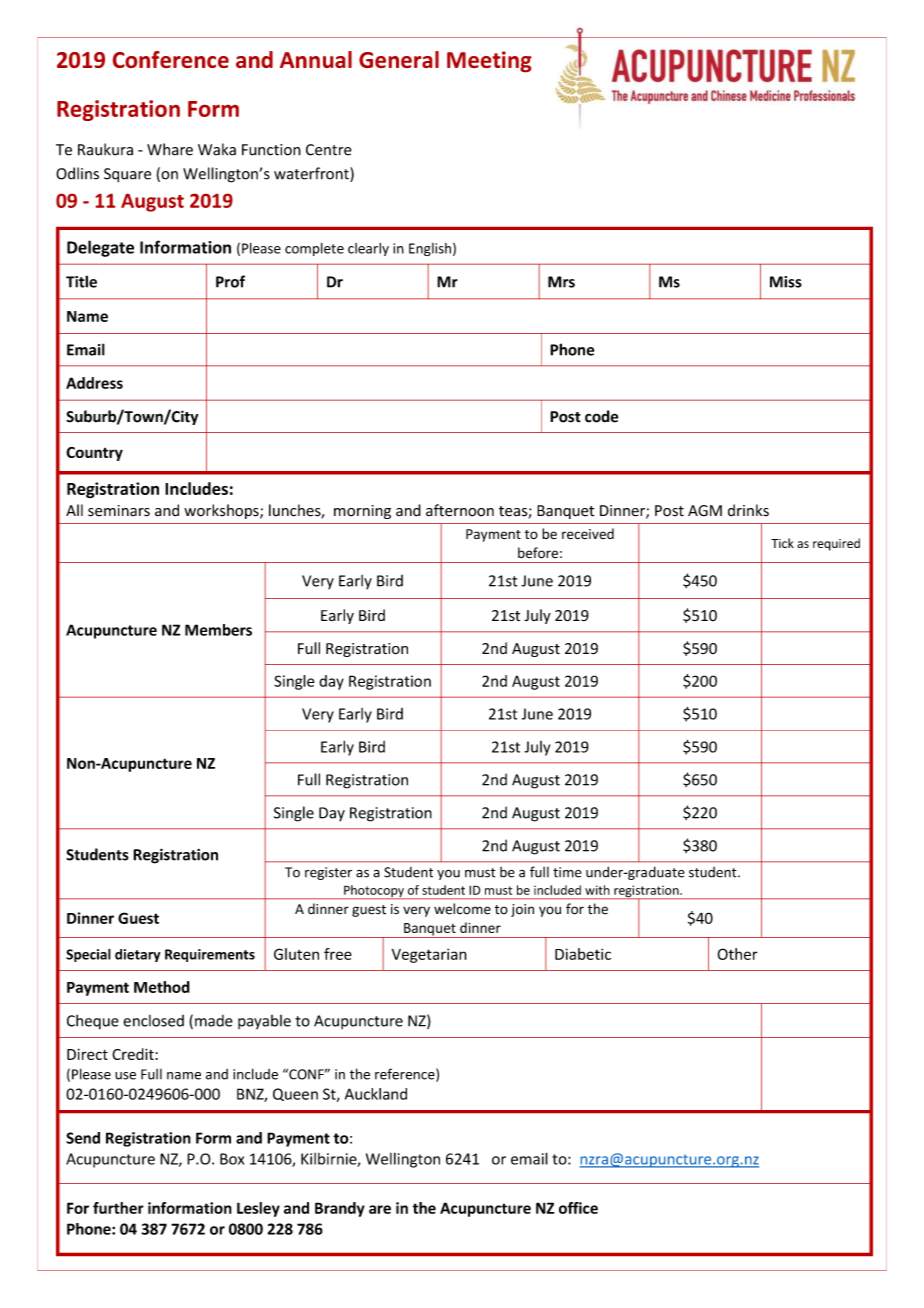 This image has width=924, height=1308. What do you see at coordinates (217, 149) in the image?
I see `Waka` at bounding box center [217, 149].
